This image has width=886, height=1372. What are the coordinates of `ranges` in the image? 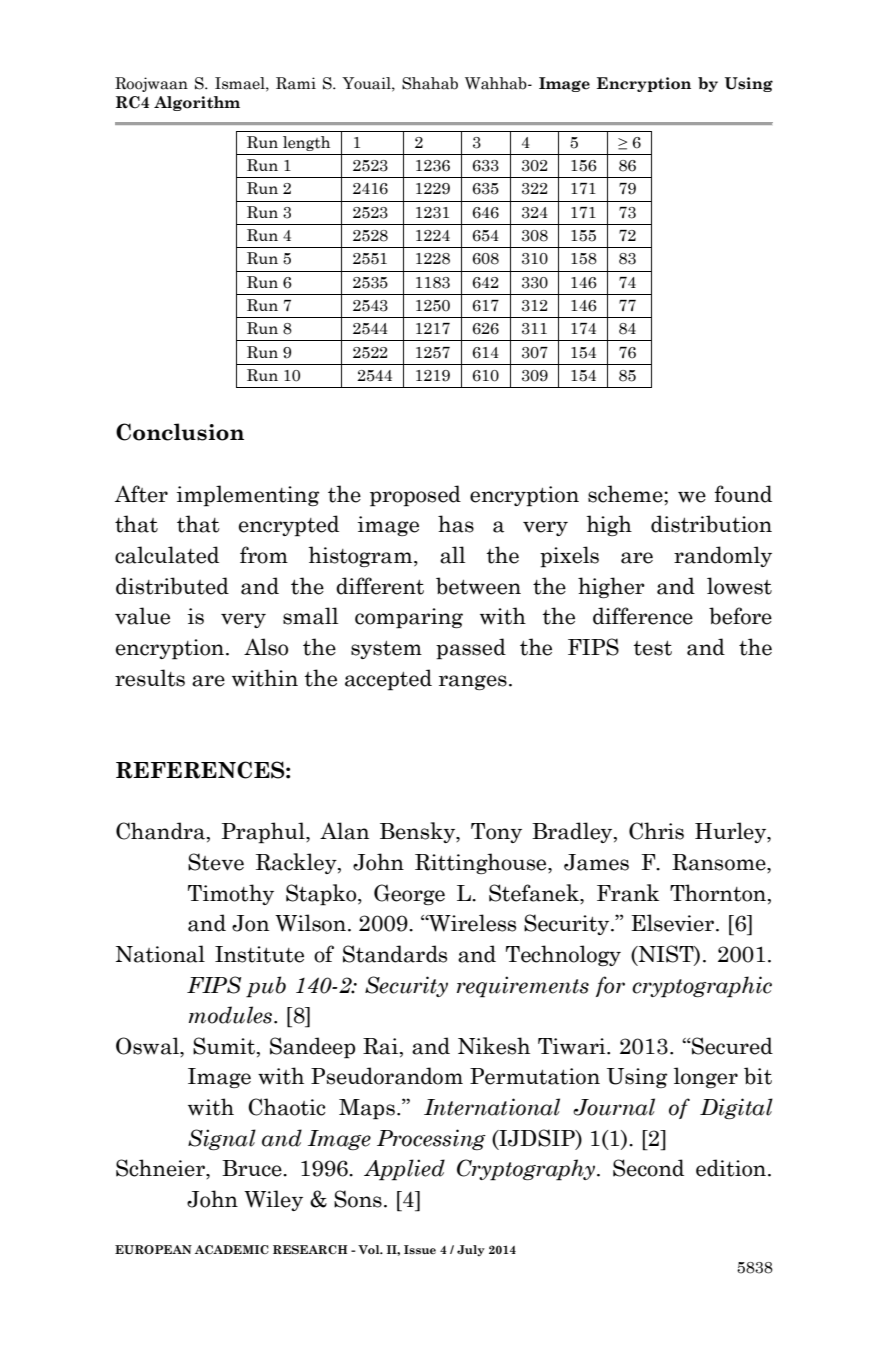 It's located at (473, 682).
